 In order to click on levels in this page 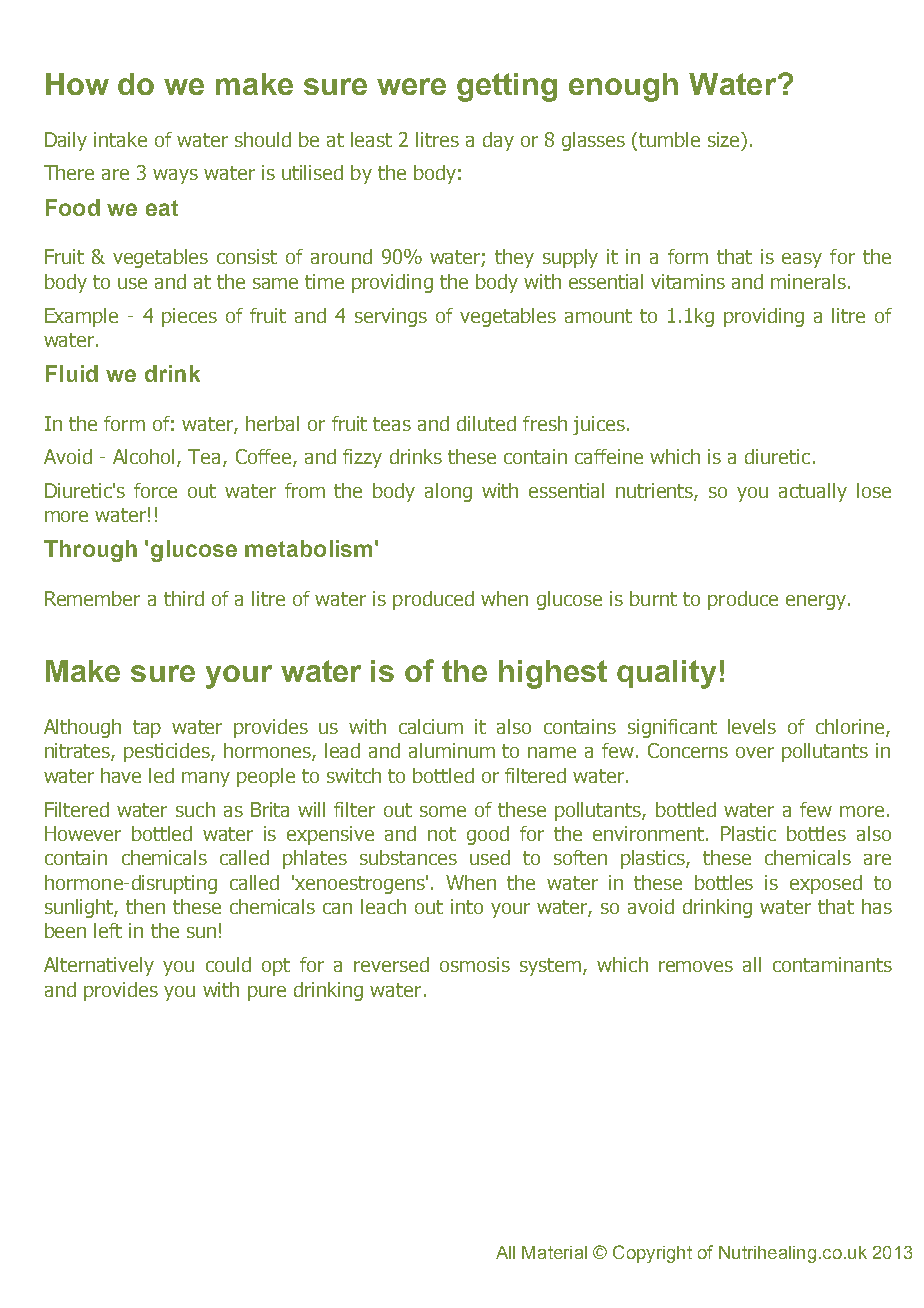, I will do `click(752, 726)`.
